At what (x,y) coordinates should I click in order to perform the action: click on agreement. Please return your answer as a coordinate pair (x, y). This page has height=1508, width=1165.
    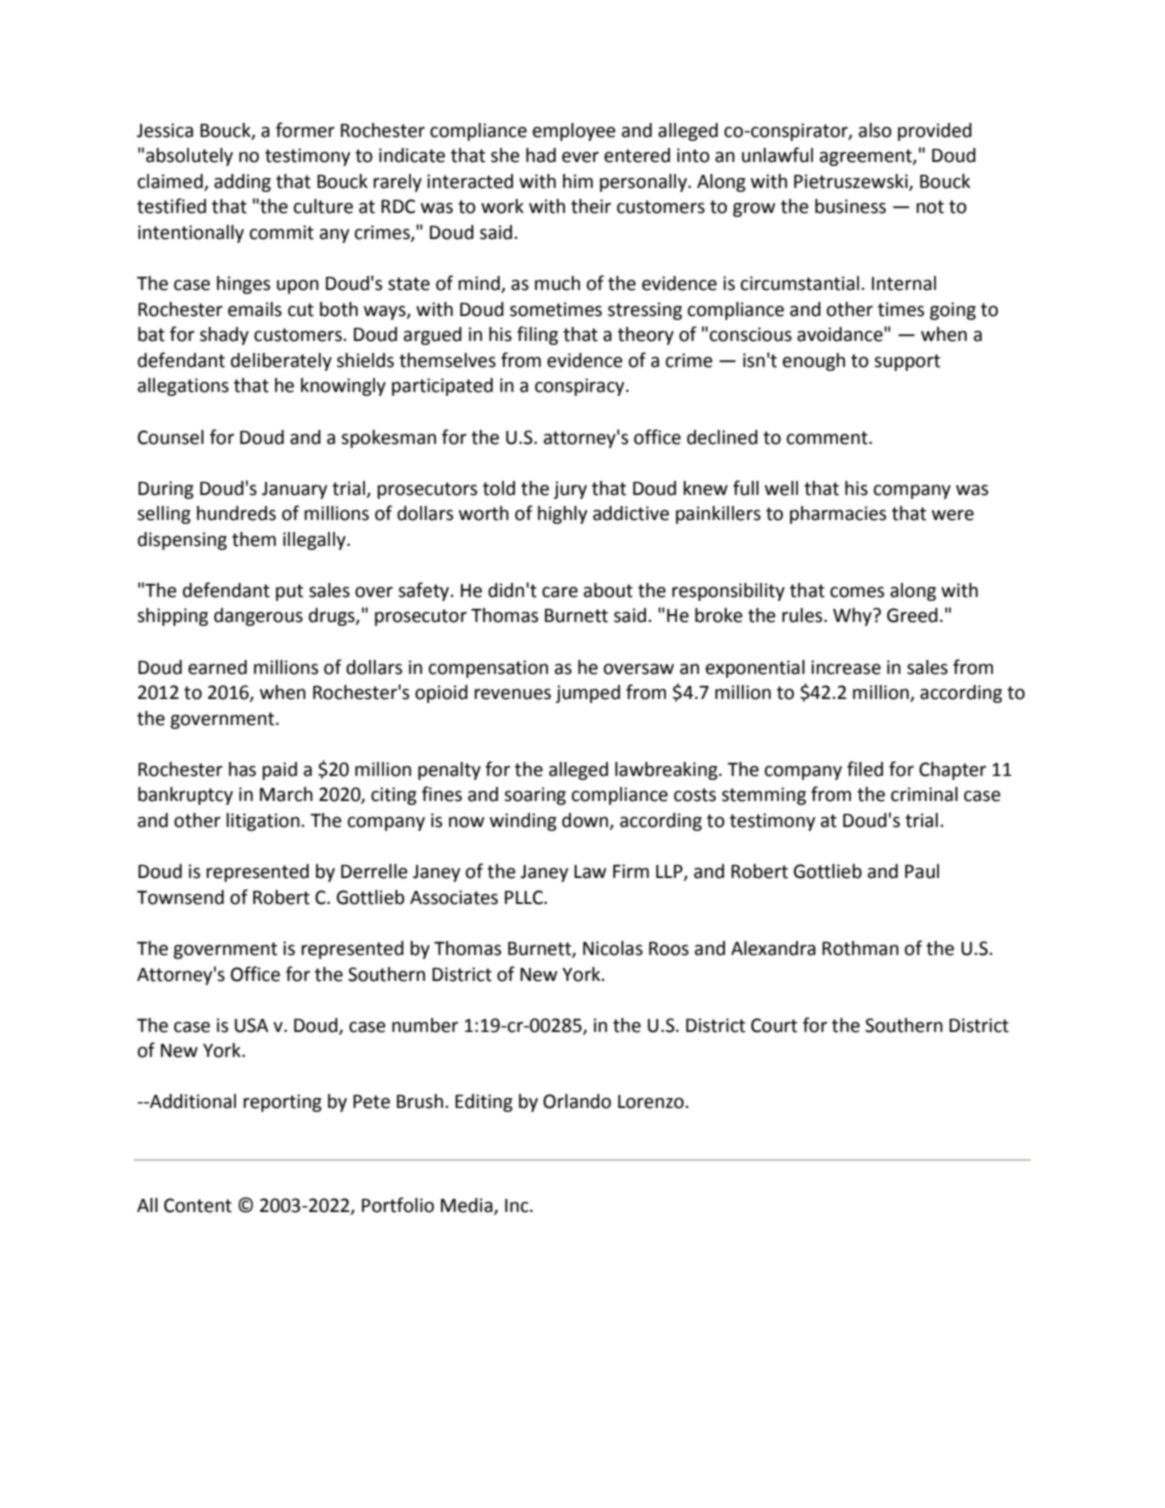
    Looking at the image, I should click on (867, 157).
